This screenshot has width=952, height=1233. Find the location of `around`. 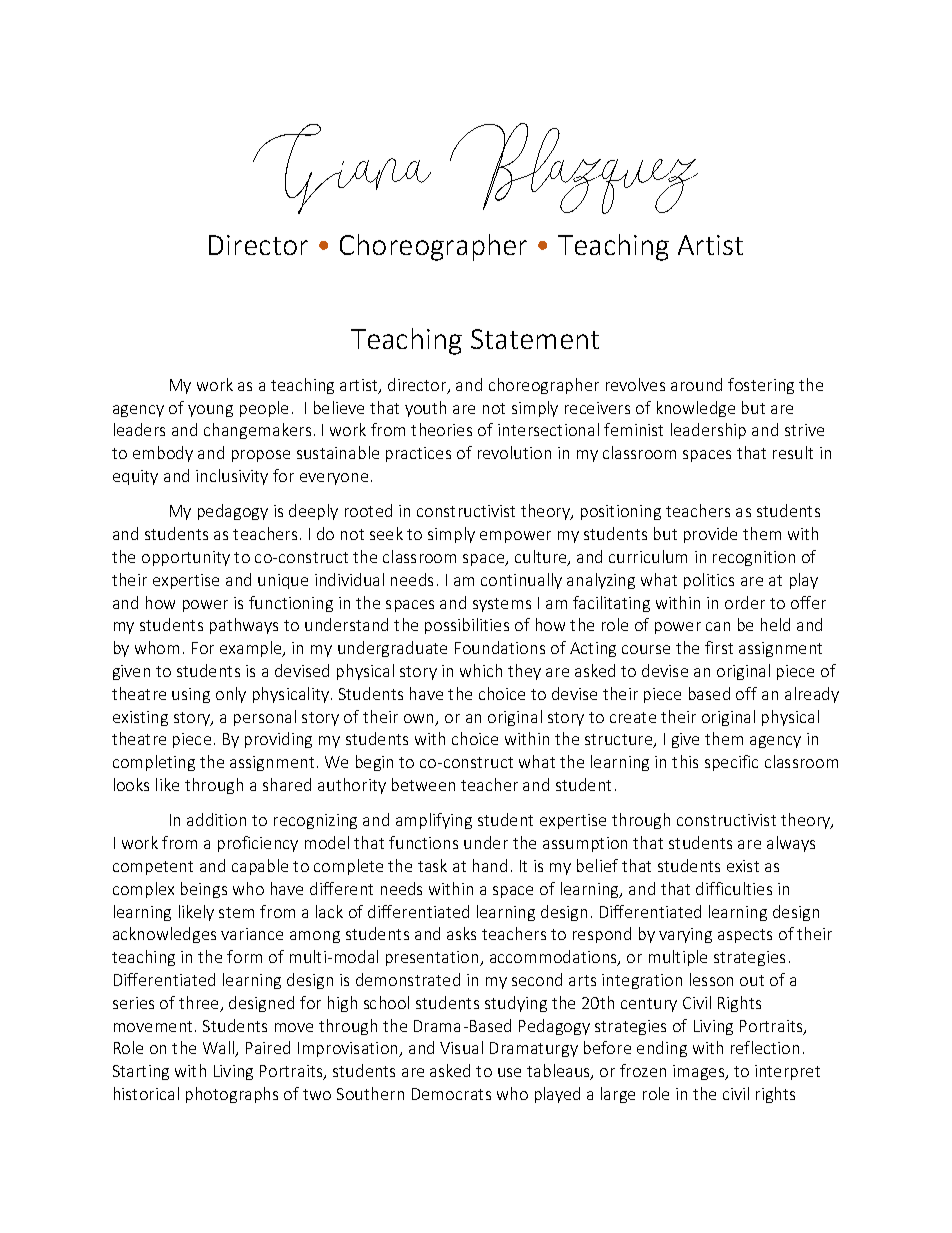

around is located at coordinates (696, 384).
